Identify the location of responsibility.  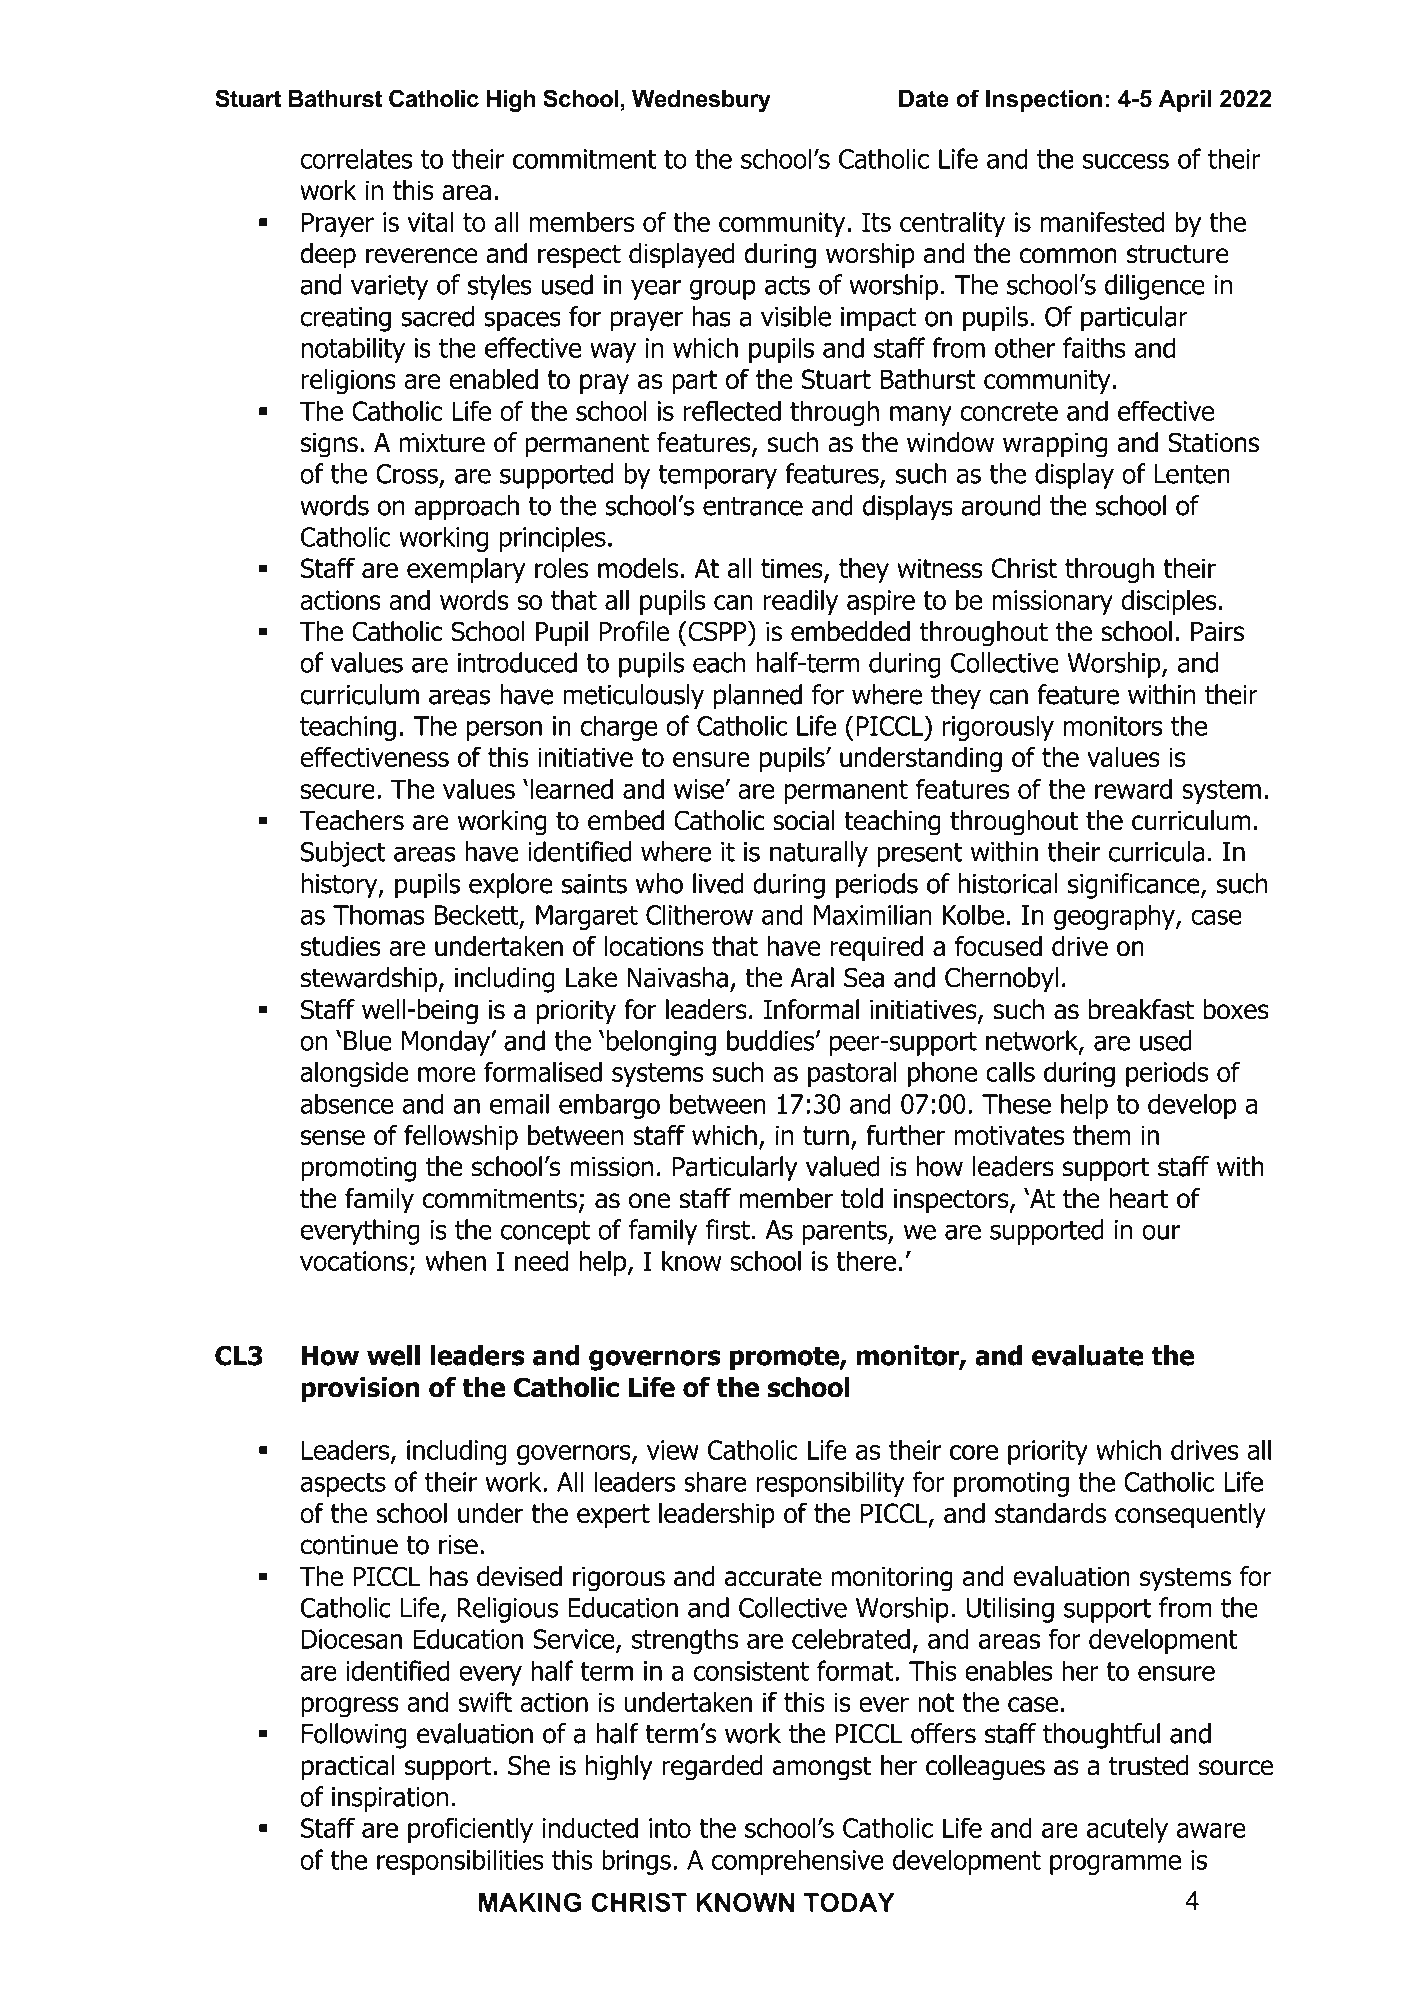
(830, 1484).
